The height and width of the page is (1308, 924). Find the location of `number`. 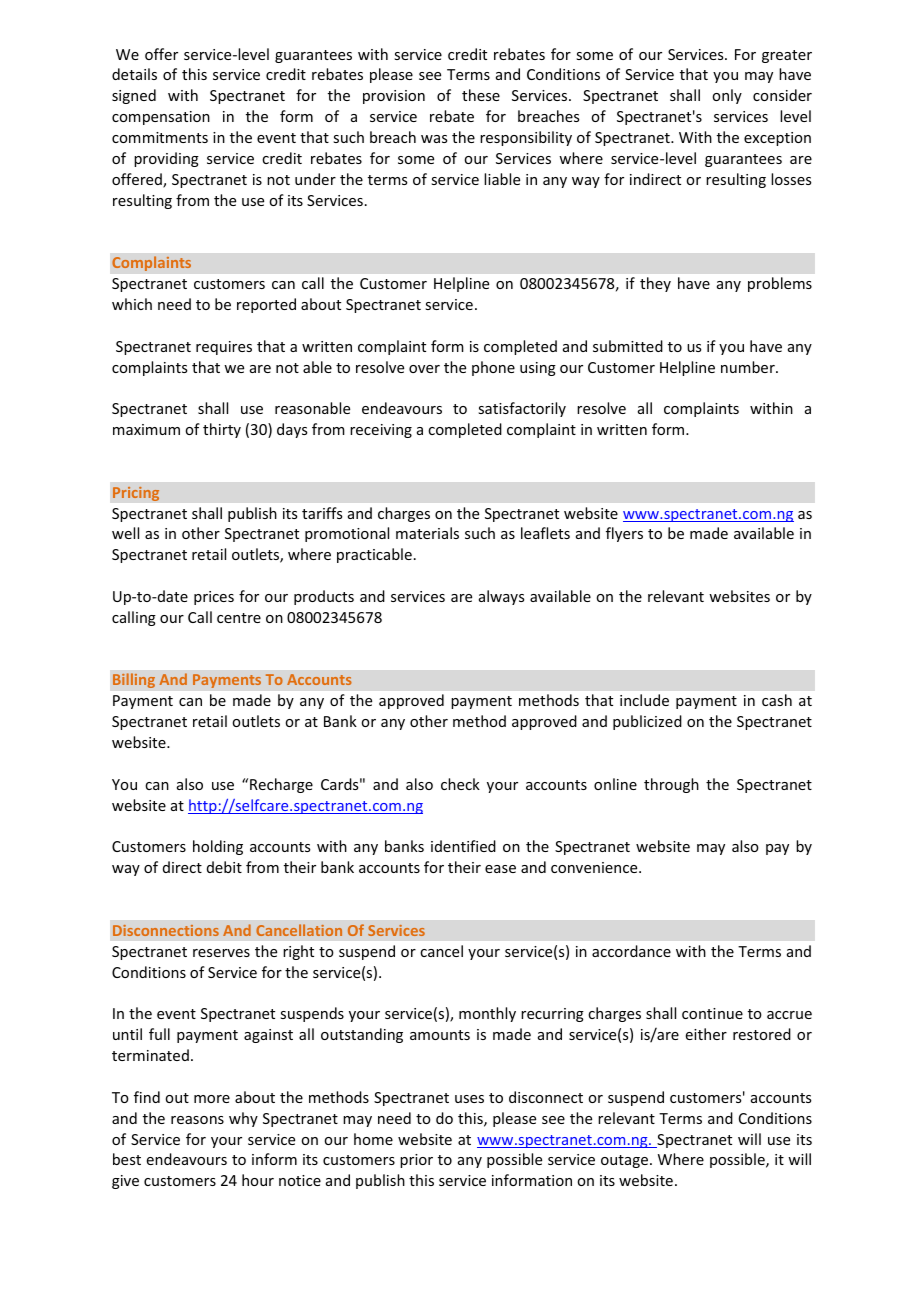

number is located at coordinates (749, 367).
